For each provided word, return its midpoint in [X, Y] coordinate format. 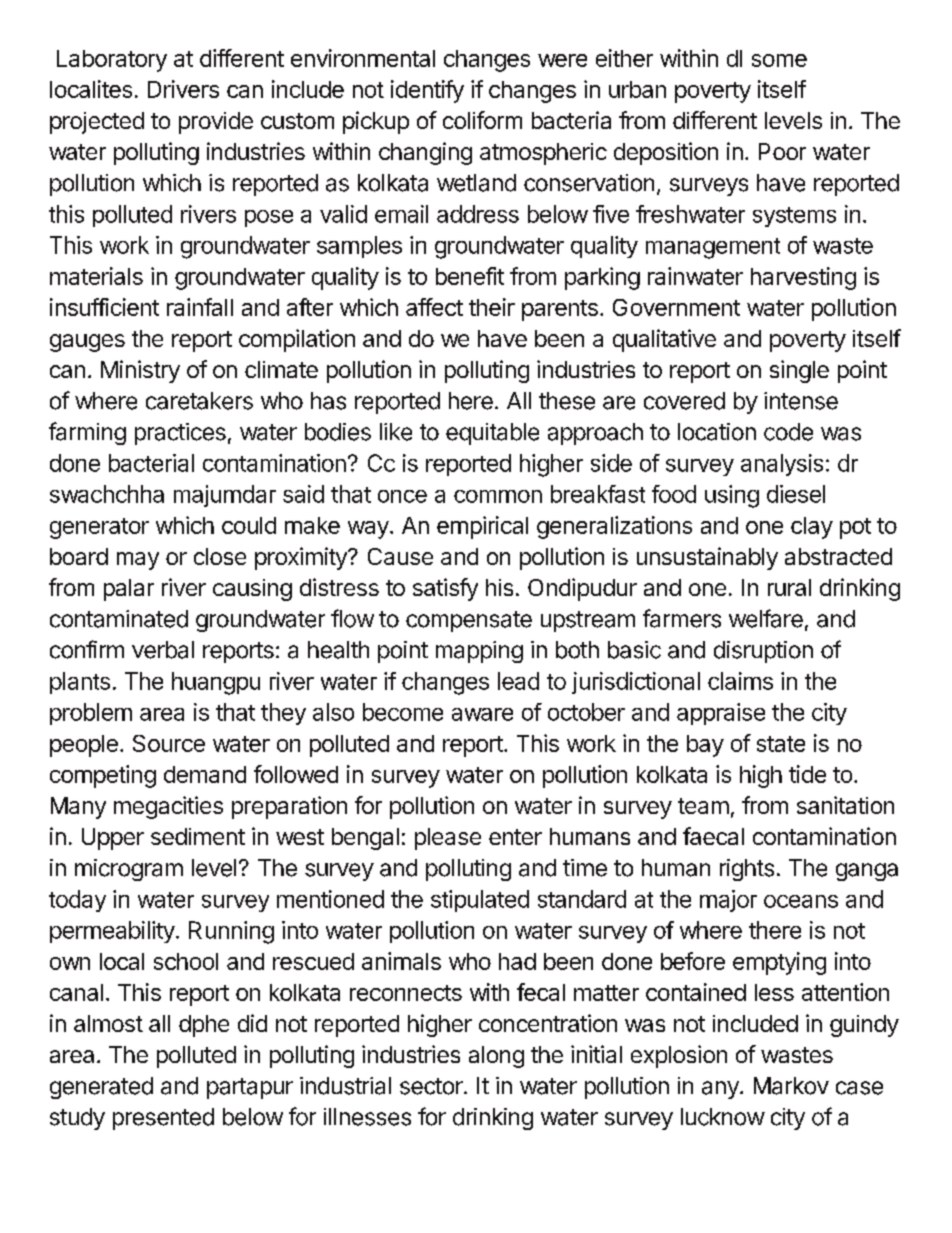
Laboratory [112, 61]
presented [163, 1119]
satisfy [445, 589]
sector [432, 1086]
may [138, 561]
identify [427, 91]
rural [789, 587]
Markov [791, 1086]
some [779, 60]
